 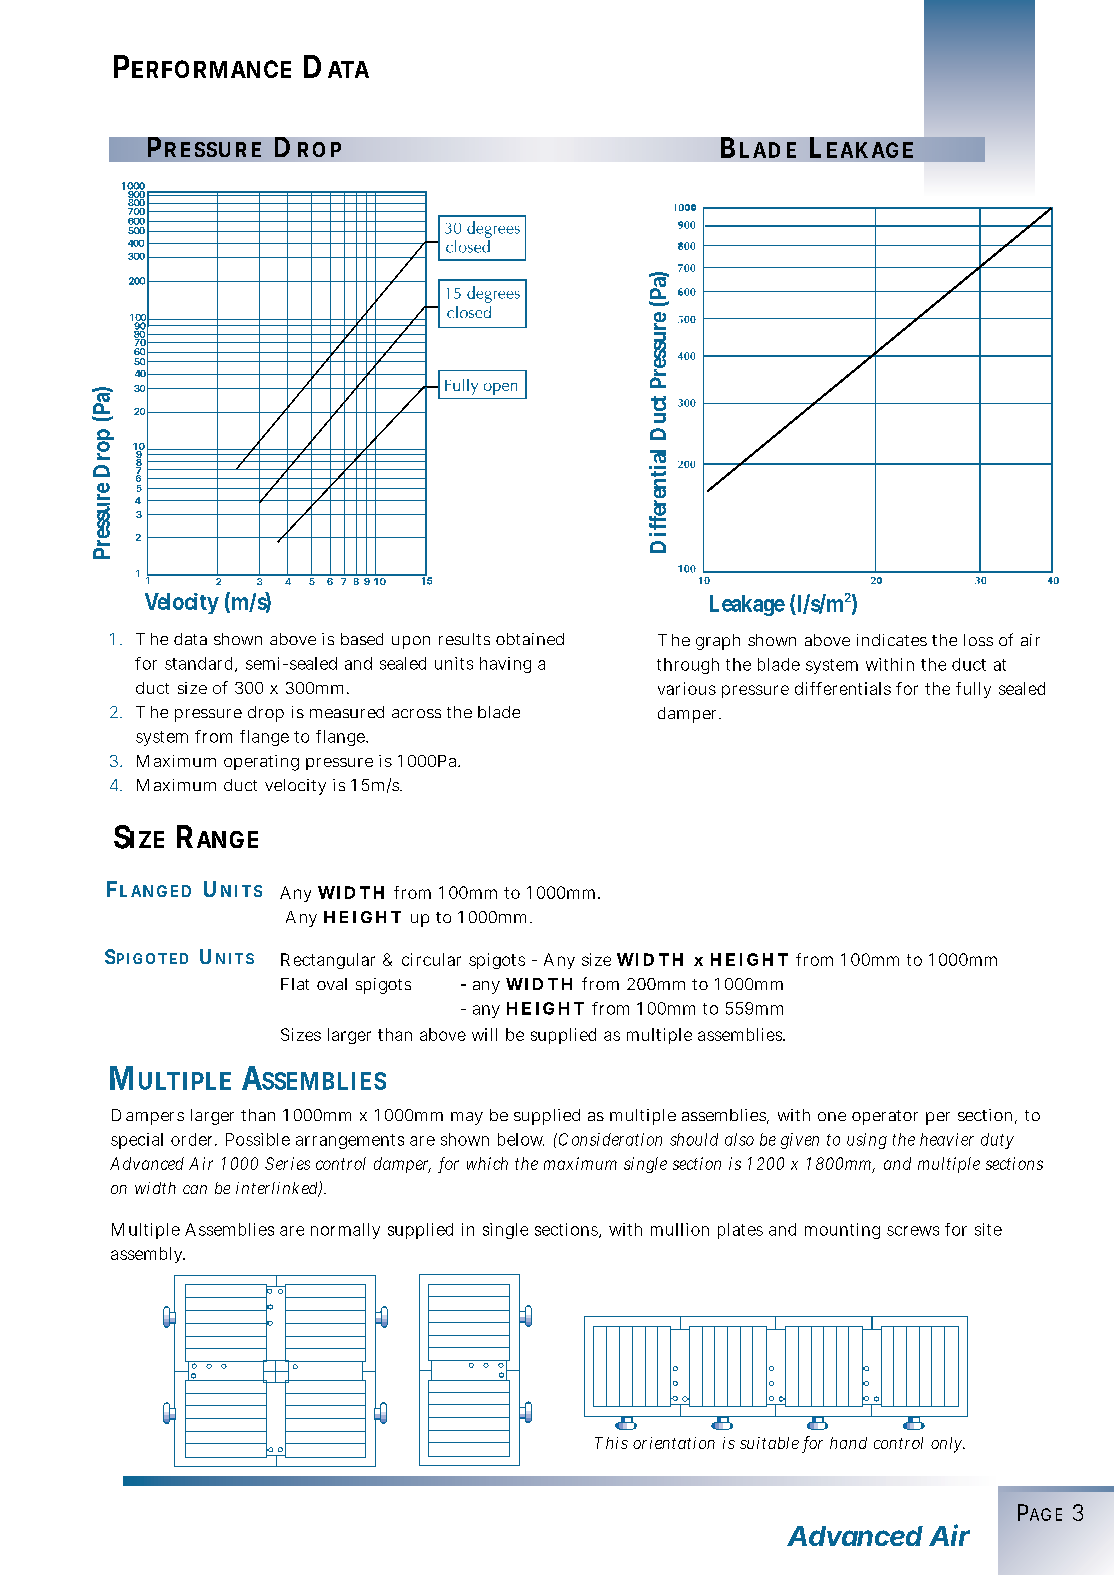 What do you see at coordinates (505, 665) in the document?
I see `having` at bounding box center [505, 665].
